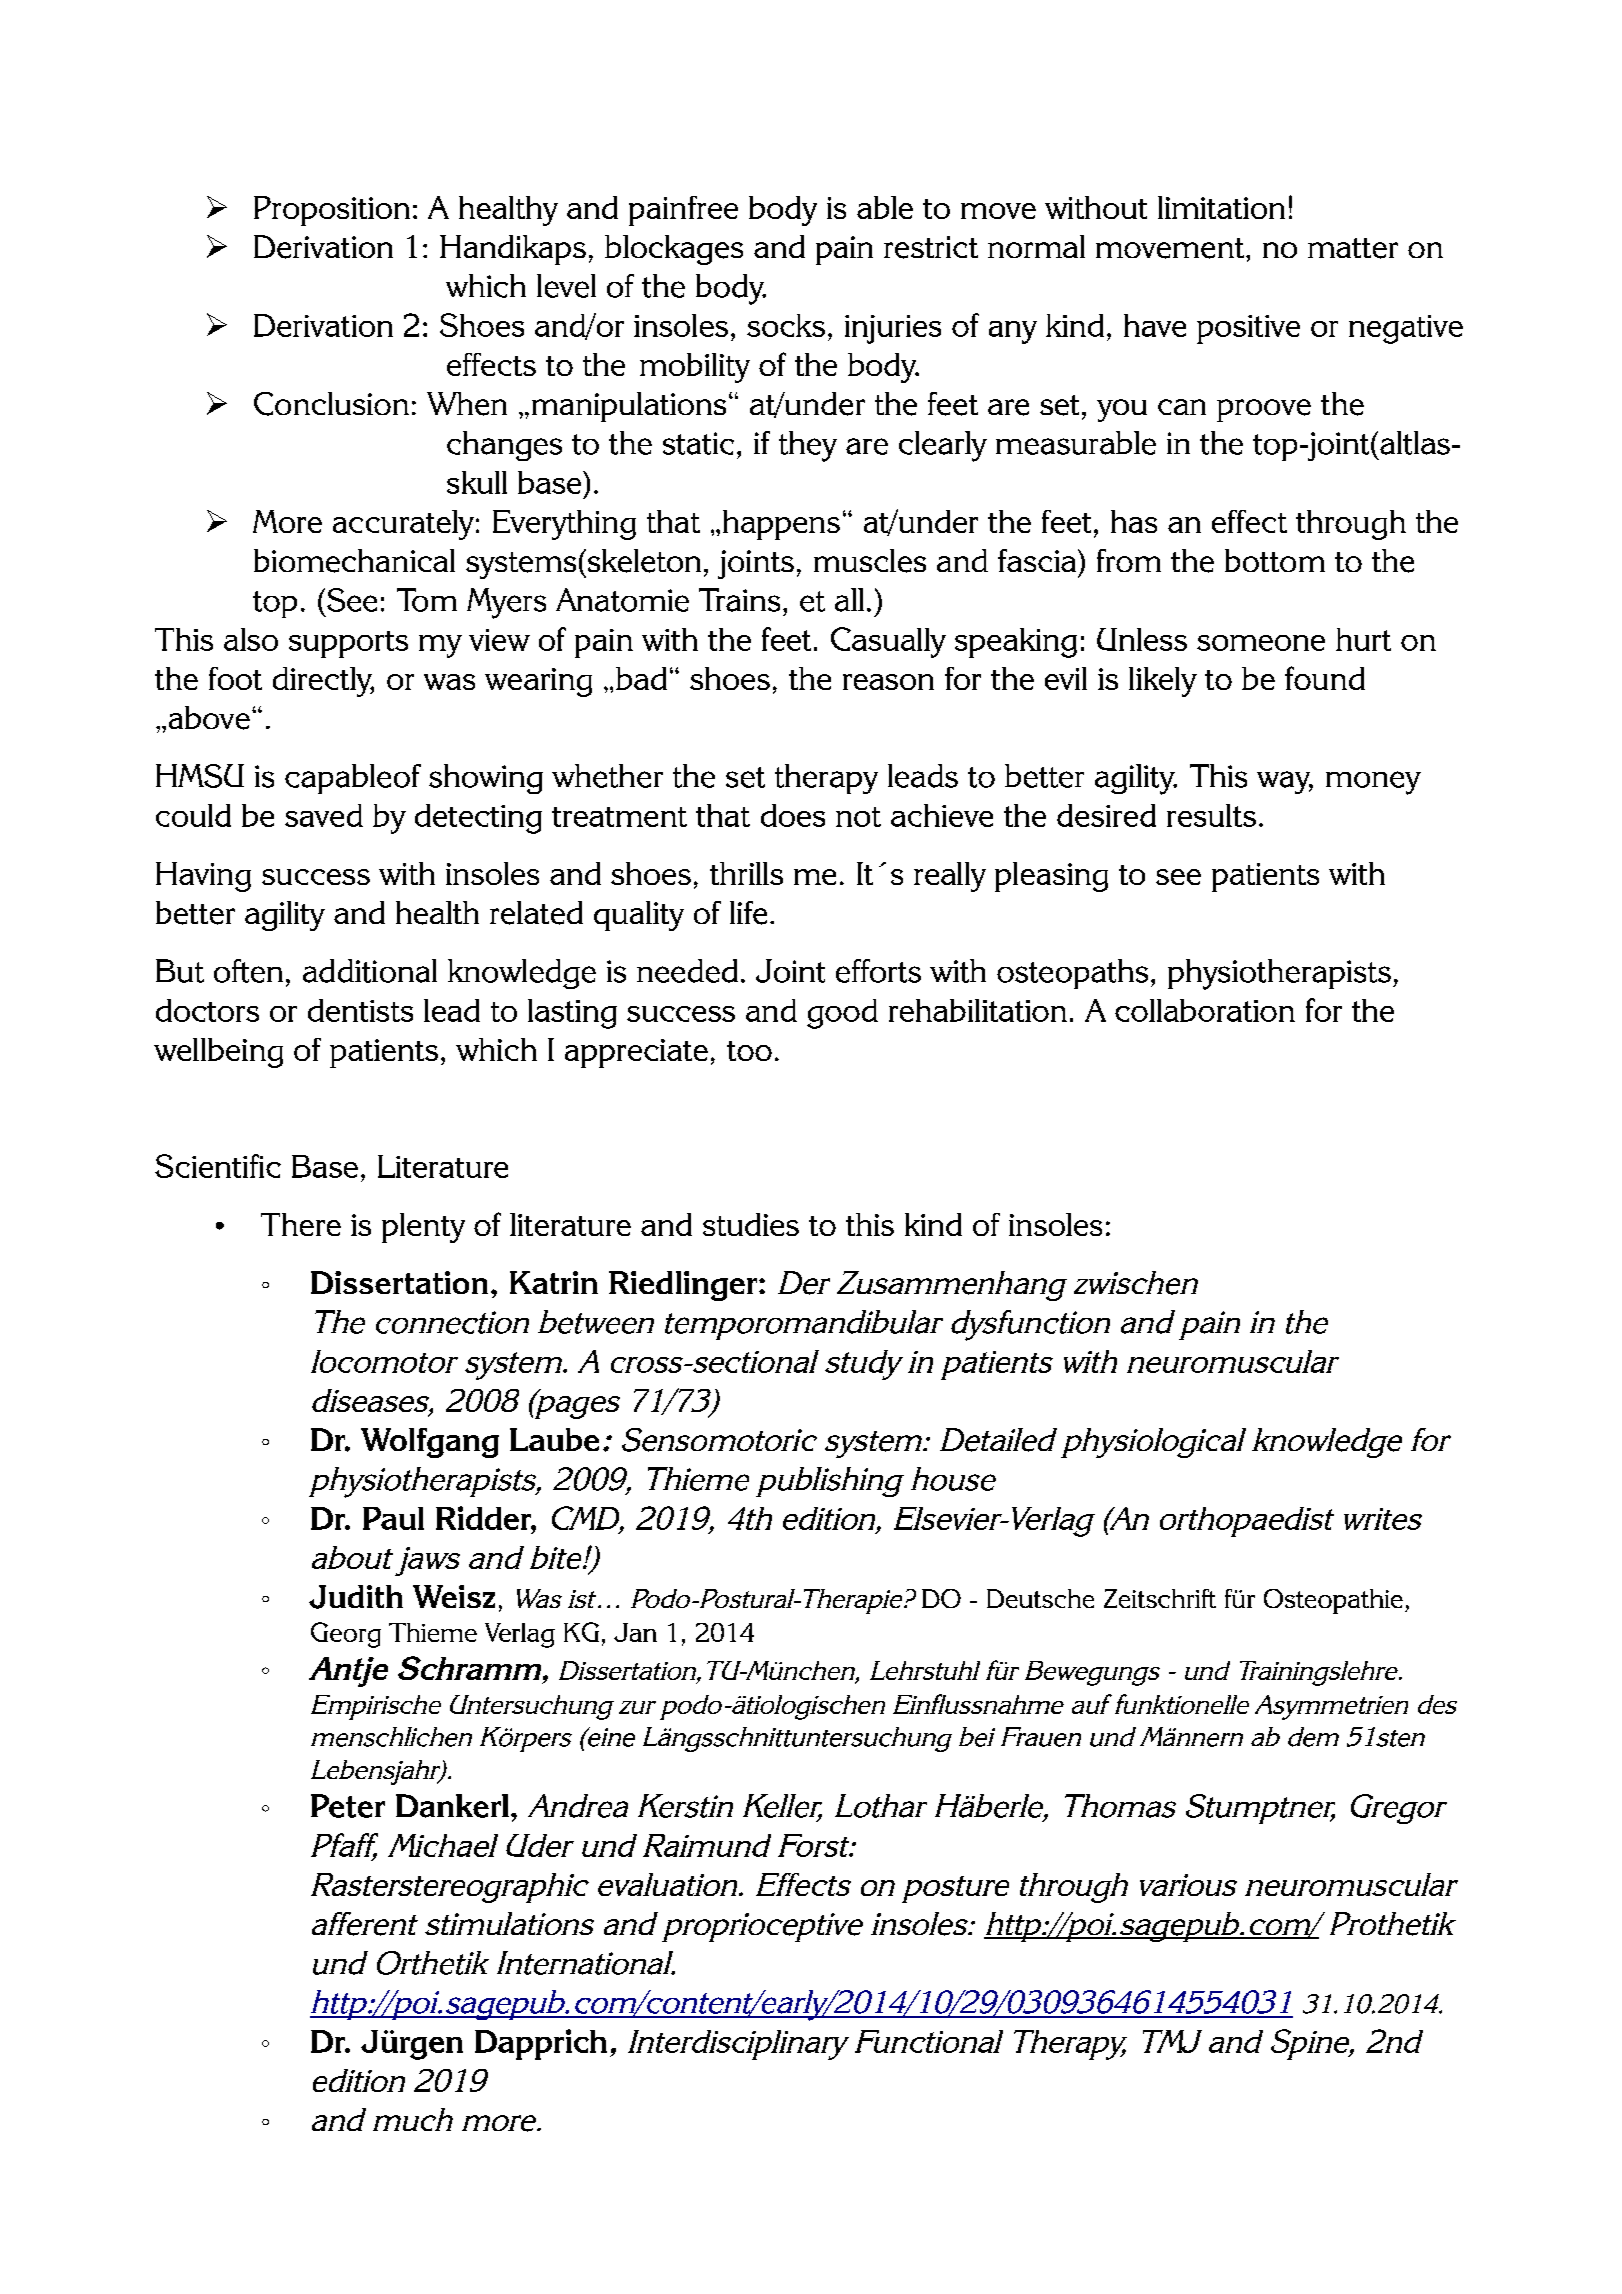  I want to click on Jan, so click(635, 1632).
